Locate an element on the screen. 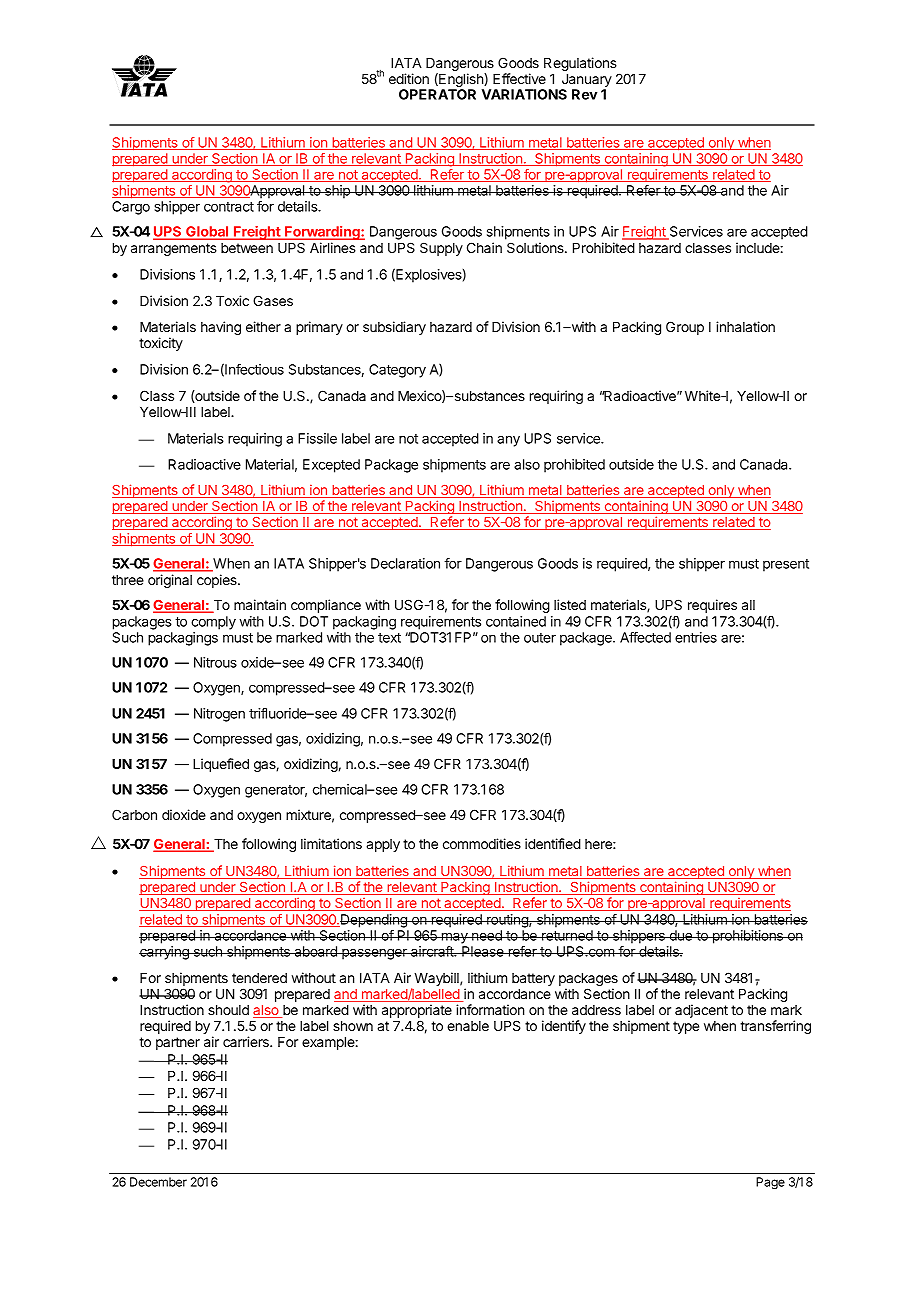 Image resolution: width=924 pixels, height=1308 pixels. commodities is located at coordinates (482, 843).
